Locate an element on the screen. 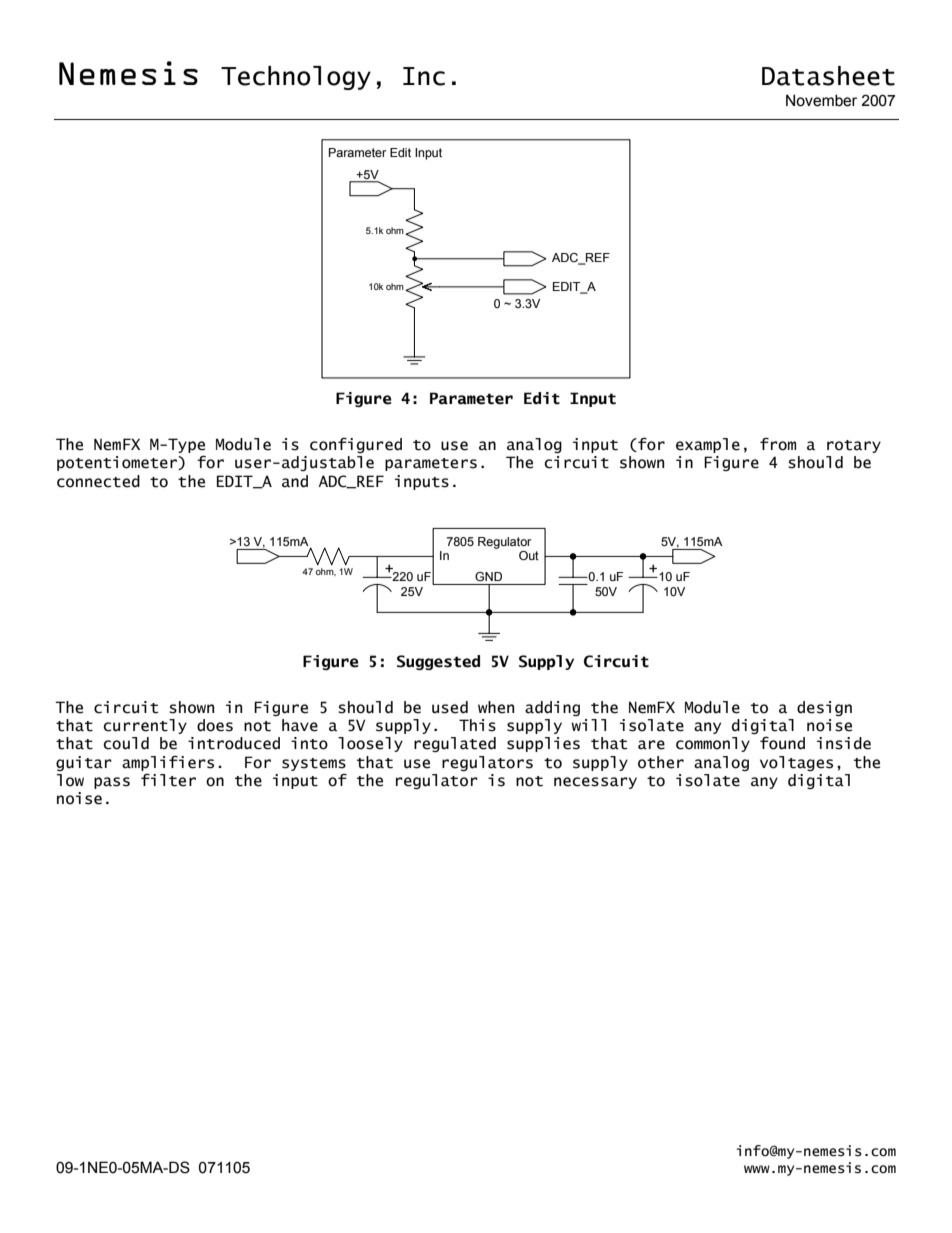  from is located at coordinates (778, 444).
